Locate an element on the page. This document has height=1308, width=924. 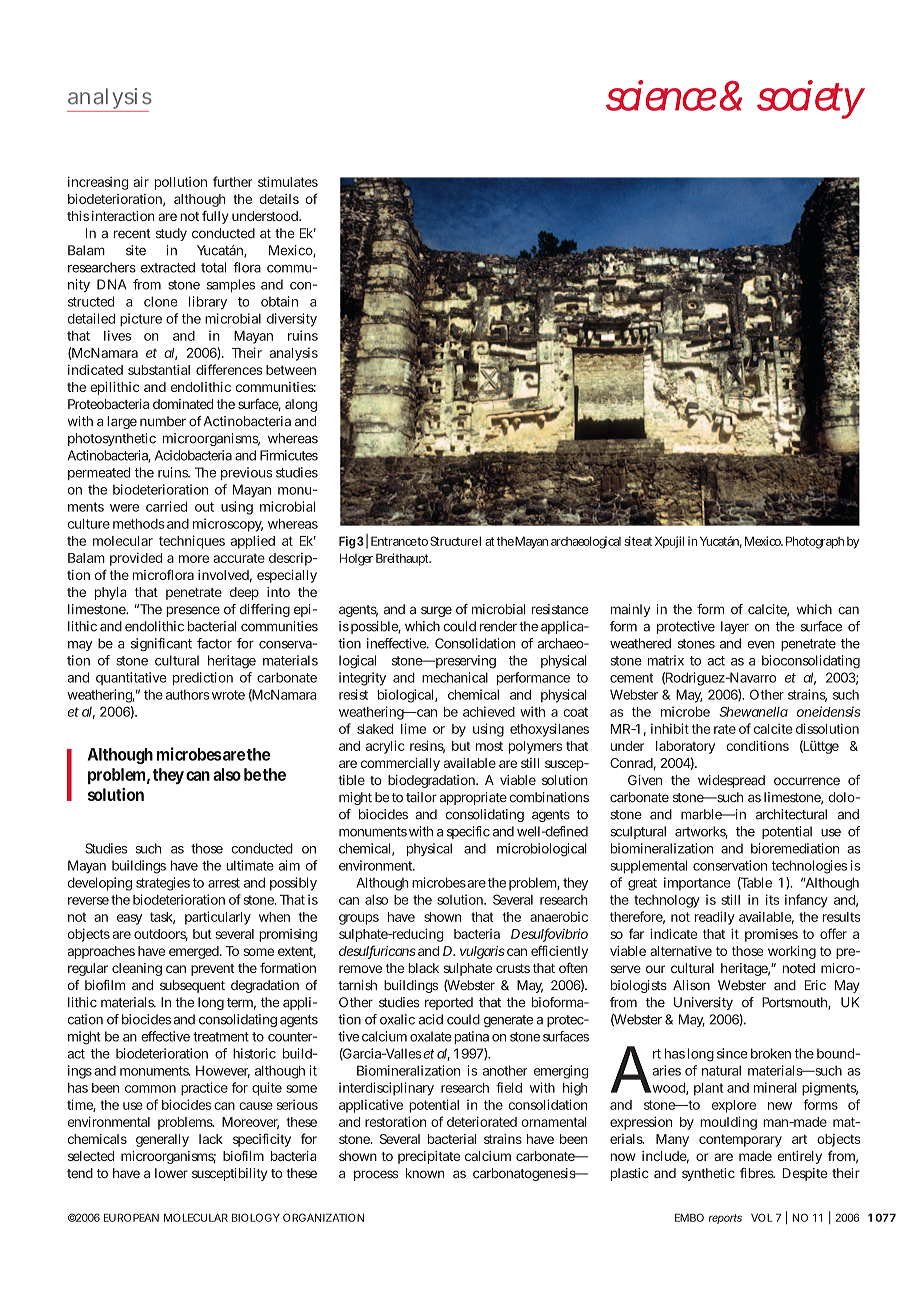
Structure is located at coordinates (454, 541).
